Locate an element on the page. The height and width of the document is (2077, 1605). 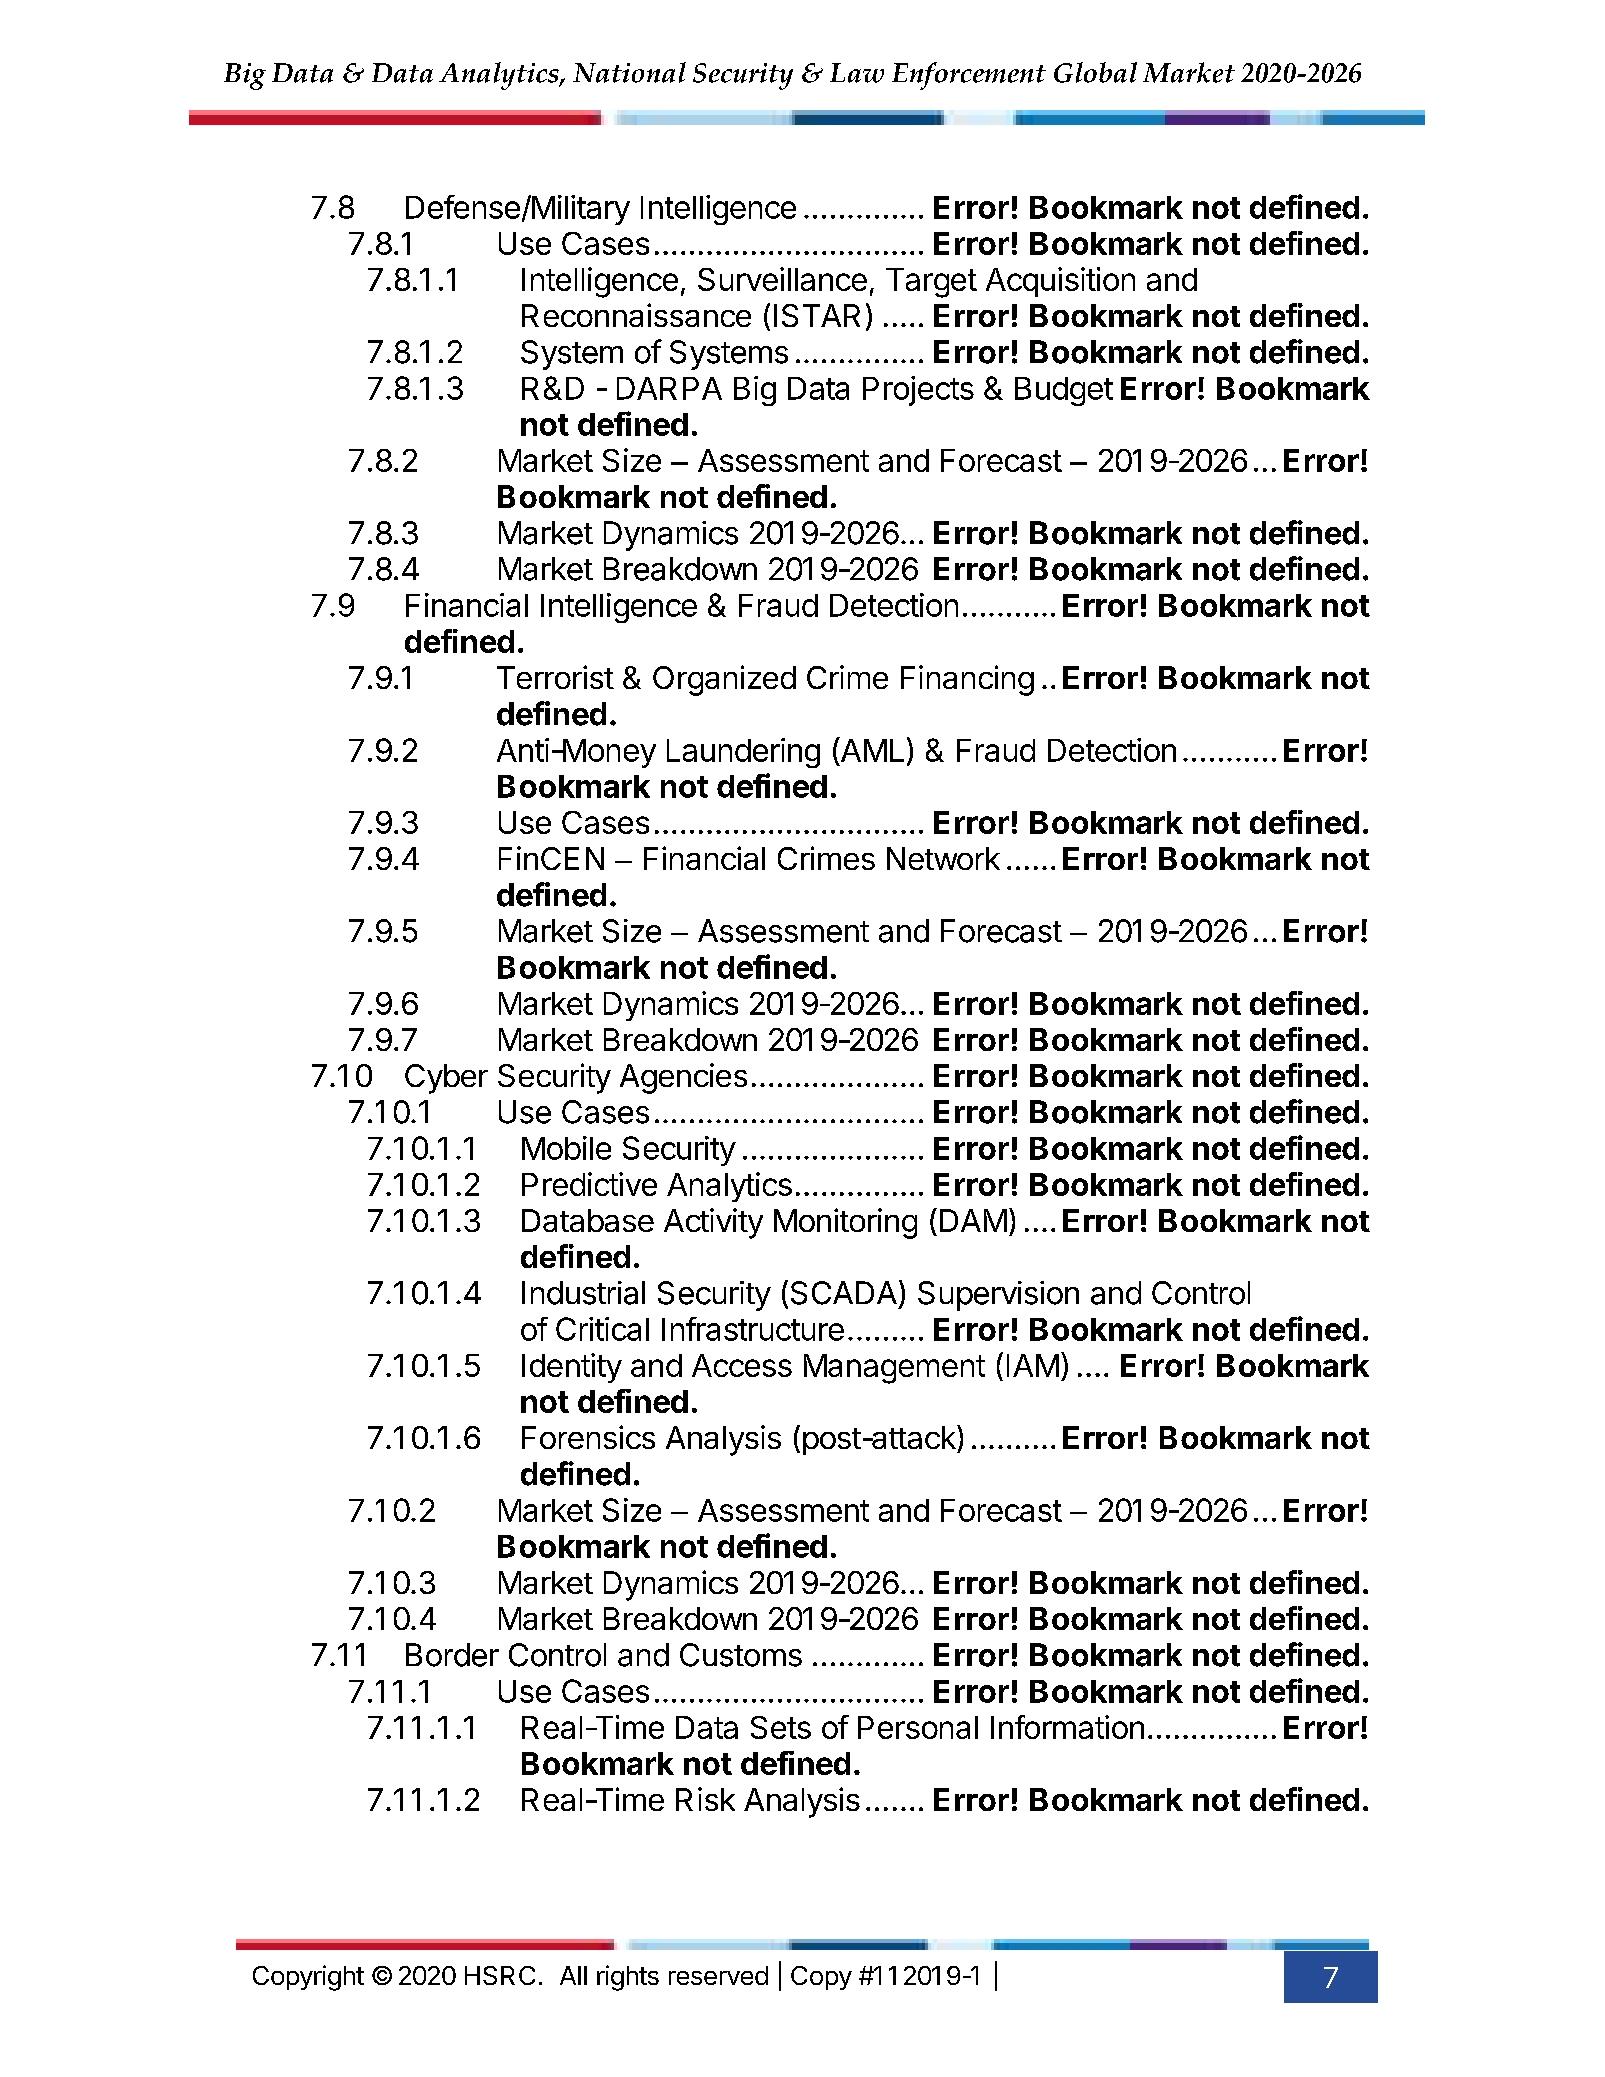
Enforcement is located at coordinates (969, 76).
